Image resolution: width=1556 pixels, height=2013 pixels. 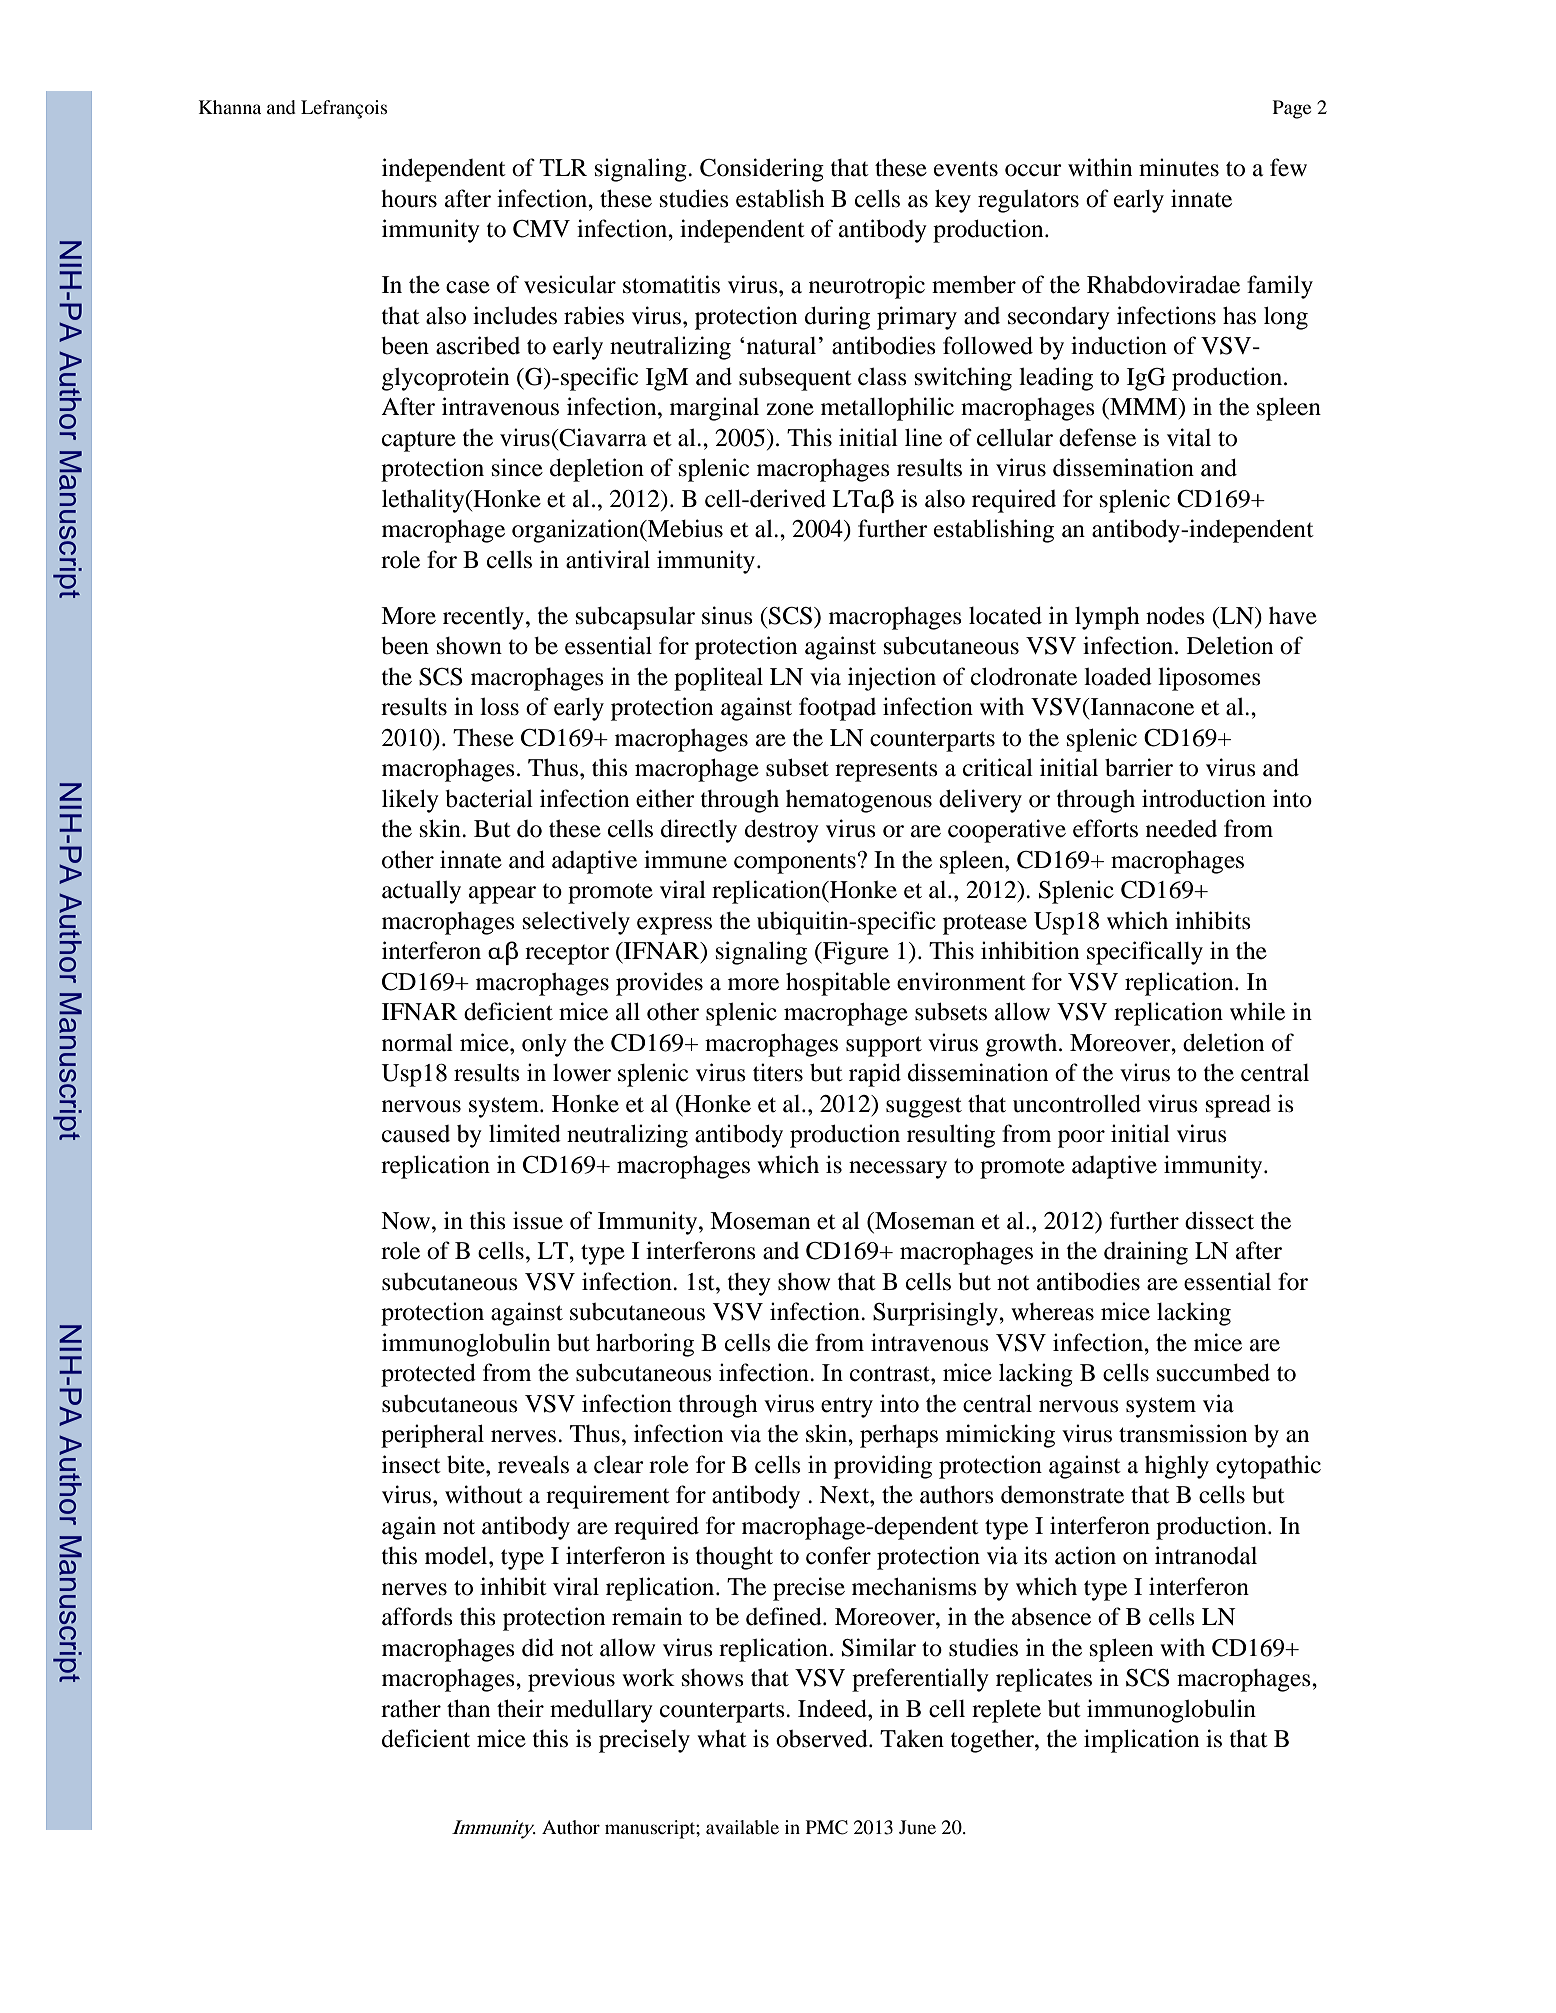 I want to click on Considering, so click(x=762, y=170).
